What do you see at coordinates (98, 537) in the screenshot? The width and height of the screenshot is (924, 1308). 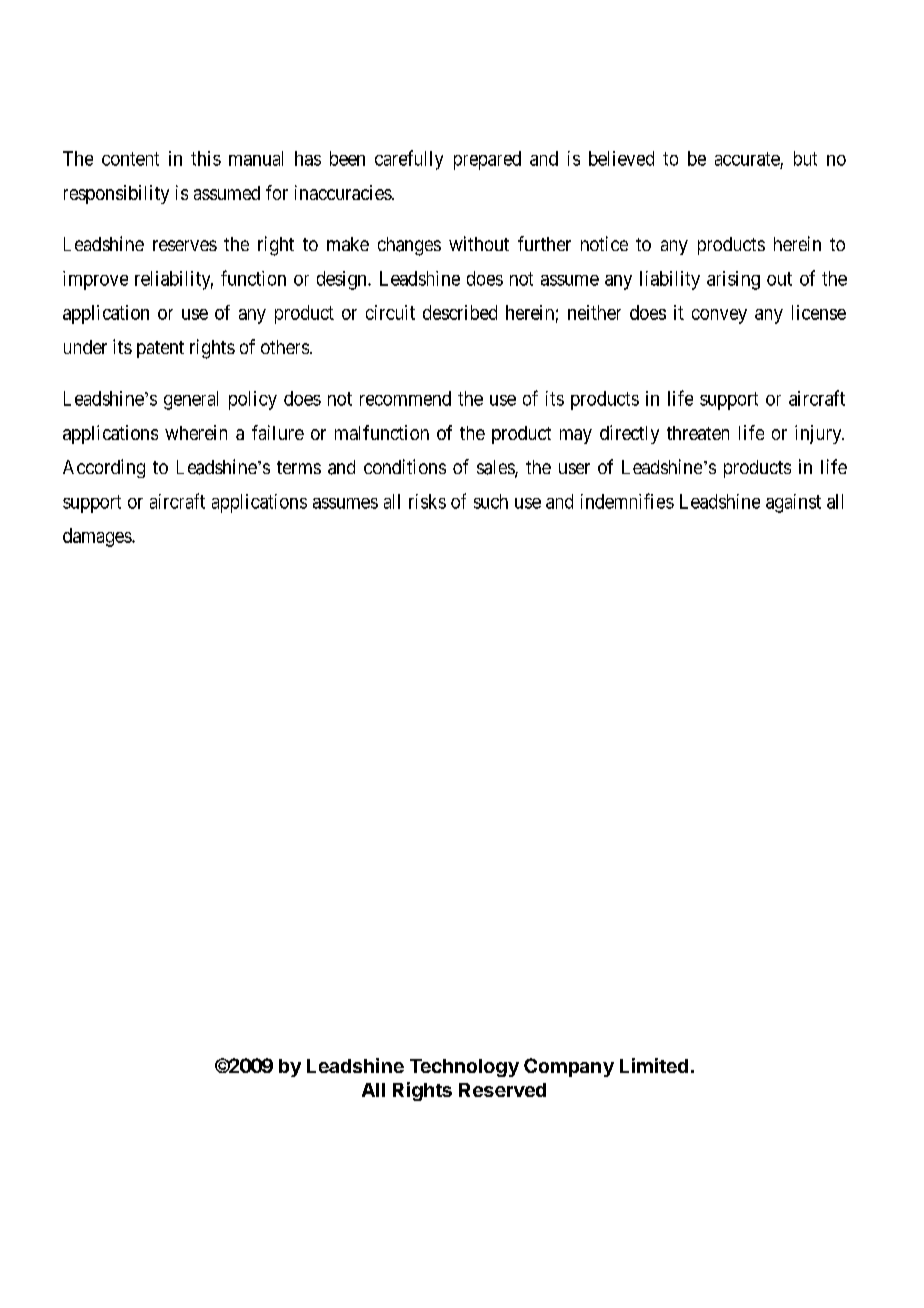 I see `damages` at bounding box center [98, 537].
